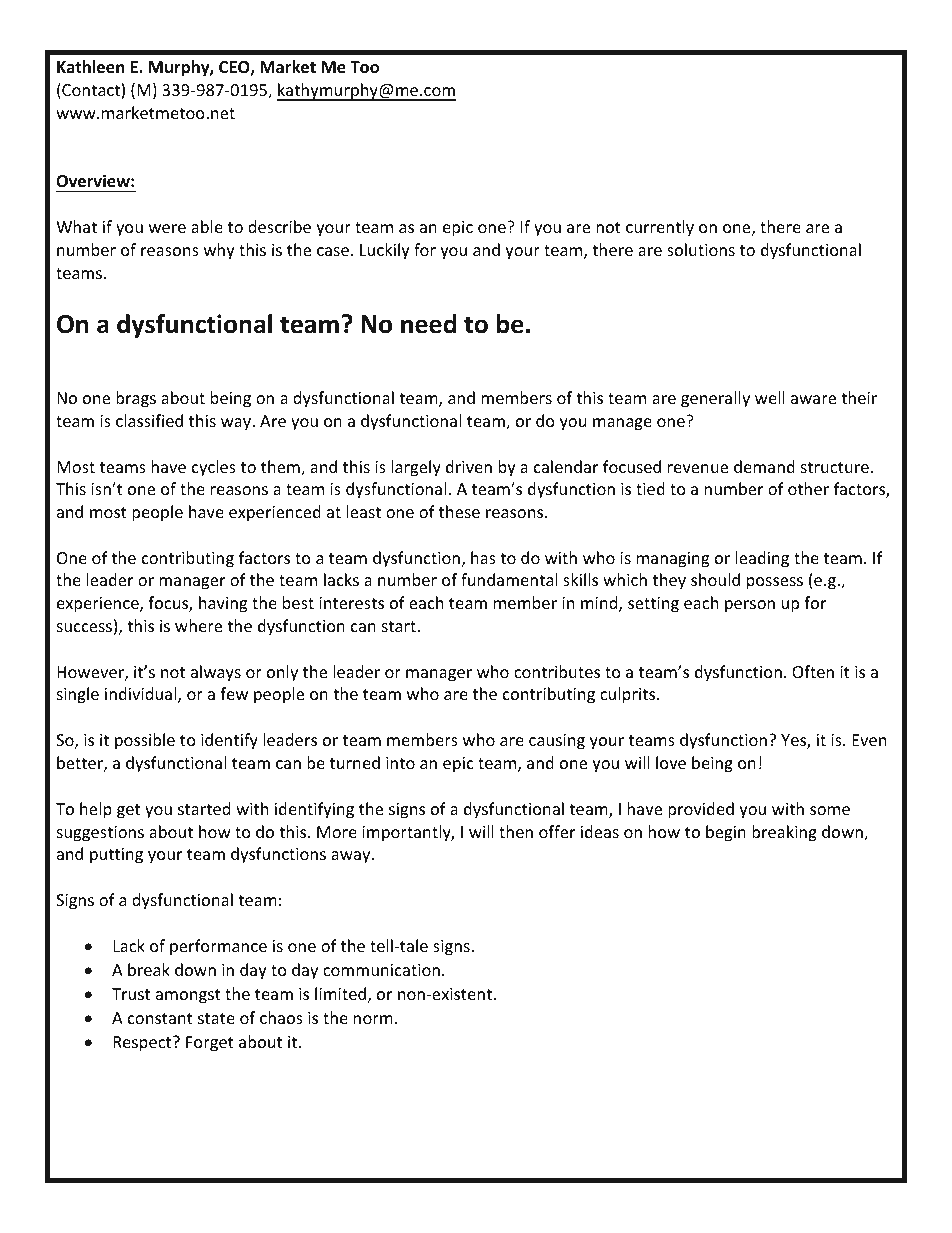 Image resolution: width=952 pixels, height=1233 pixels. Describe the element at coordinates (136, 399) in the page. I see `brags` at that location.
